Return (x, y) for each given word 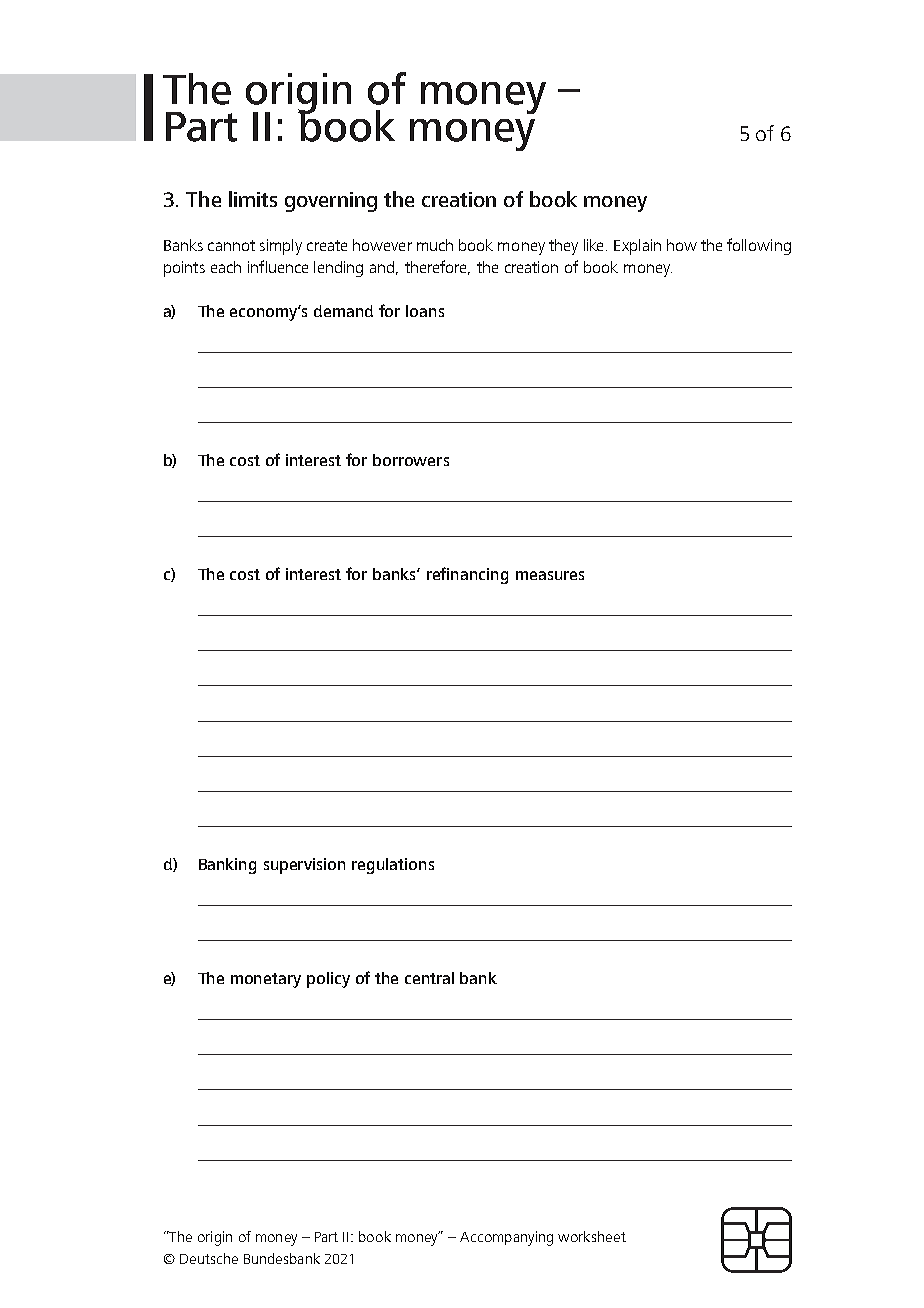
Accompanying (506, 1238)
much (435, 245)
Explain (637, 247)
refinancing (467, 575)
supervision (304, 866)
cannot (231, 245)
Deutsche (209, 1258)
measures (550, 575)
